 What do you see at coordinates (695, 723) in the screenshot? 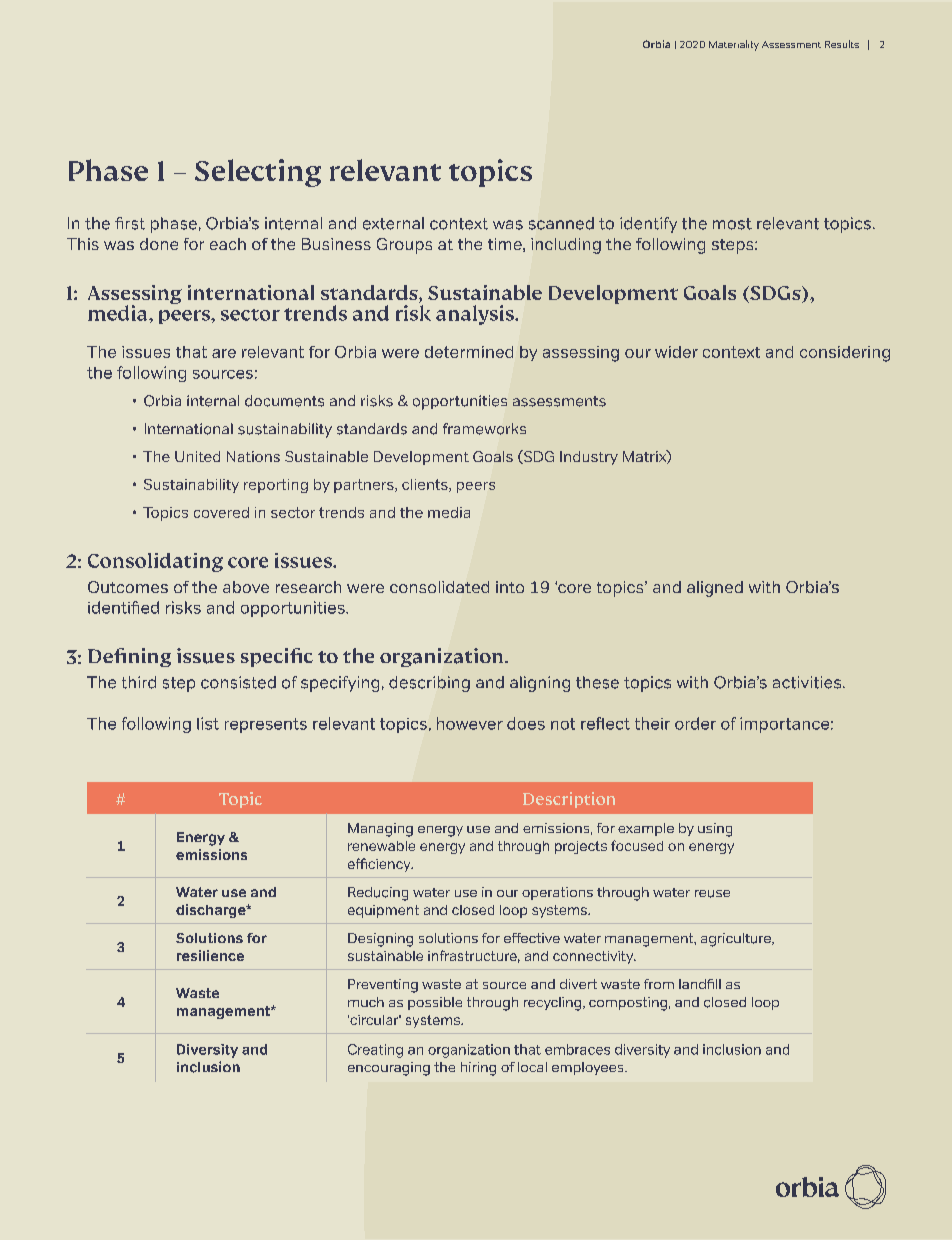
I see `order` at bounding box center [695, 723].
